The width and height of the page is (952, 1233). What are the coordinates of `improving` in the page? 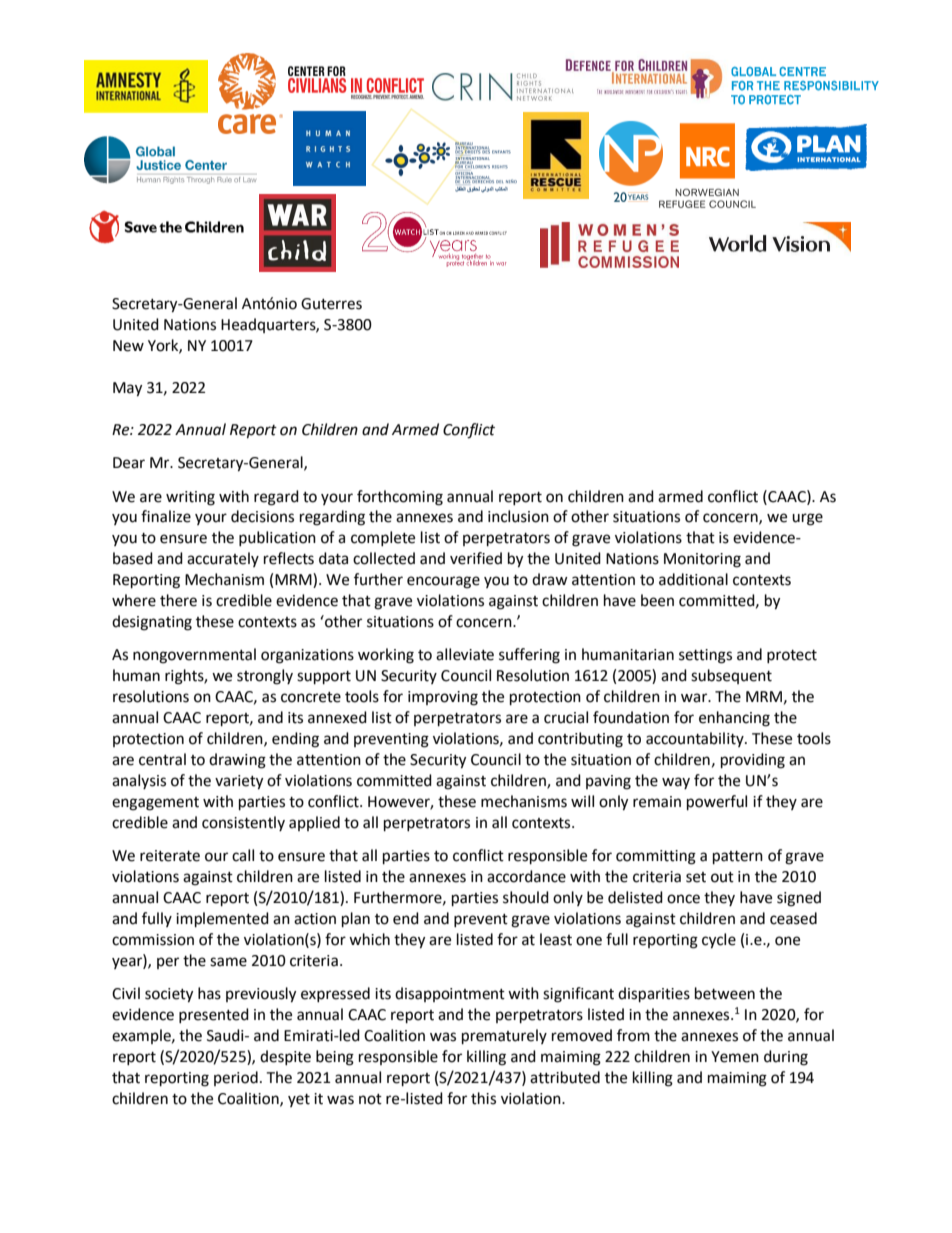 It's located at (443, 698).
